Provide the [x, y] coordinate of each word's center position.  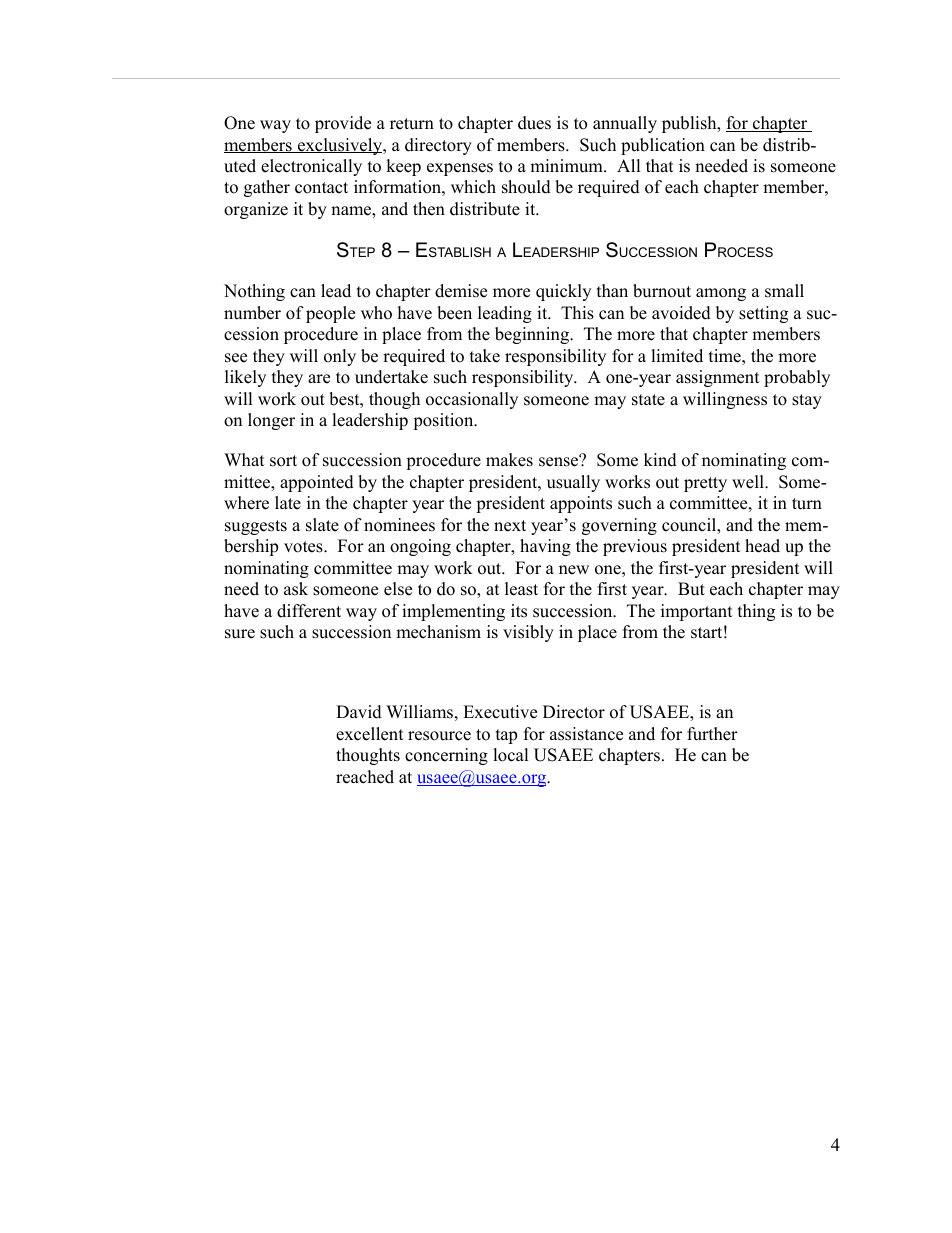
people [330, 314]
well [749, 482]
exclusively [340, 146]
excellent [370, 734]
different [309, 611]
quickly [563, 292]
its [519, 611]
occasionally [472, 400]
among [721, 294]
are [319, 379]
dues [534, 123]
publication [663, 146]
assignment [718, 378]
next [510, 526]
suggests [256, 527]
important [697, 612]
